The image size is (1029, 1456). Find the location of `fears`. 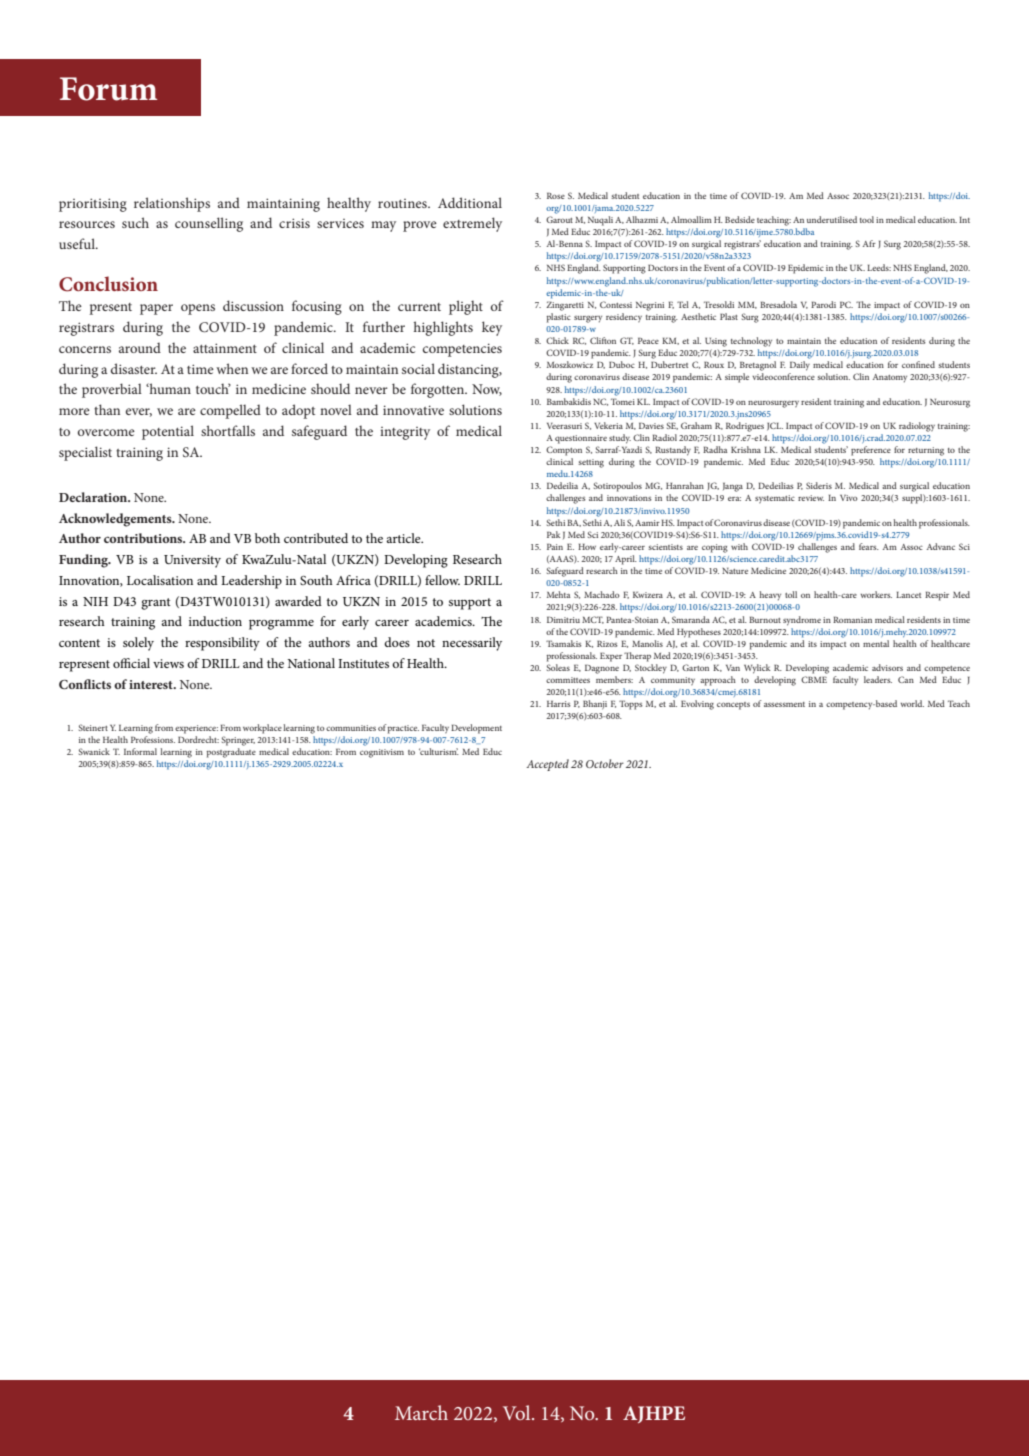

fears is located at coordinates (869, 546).
